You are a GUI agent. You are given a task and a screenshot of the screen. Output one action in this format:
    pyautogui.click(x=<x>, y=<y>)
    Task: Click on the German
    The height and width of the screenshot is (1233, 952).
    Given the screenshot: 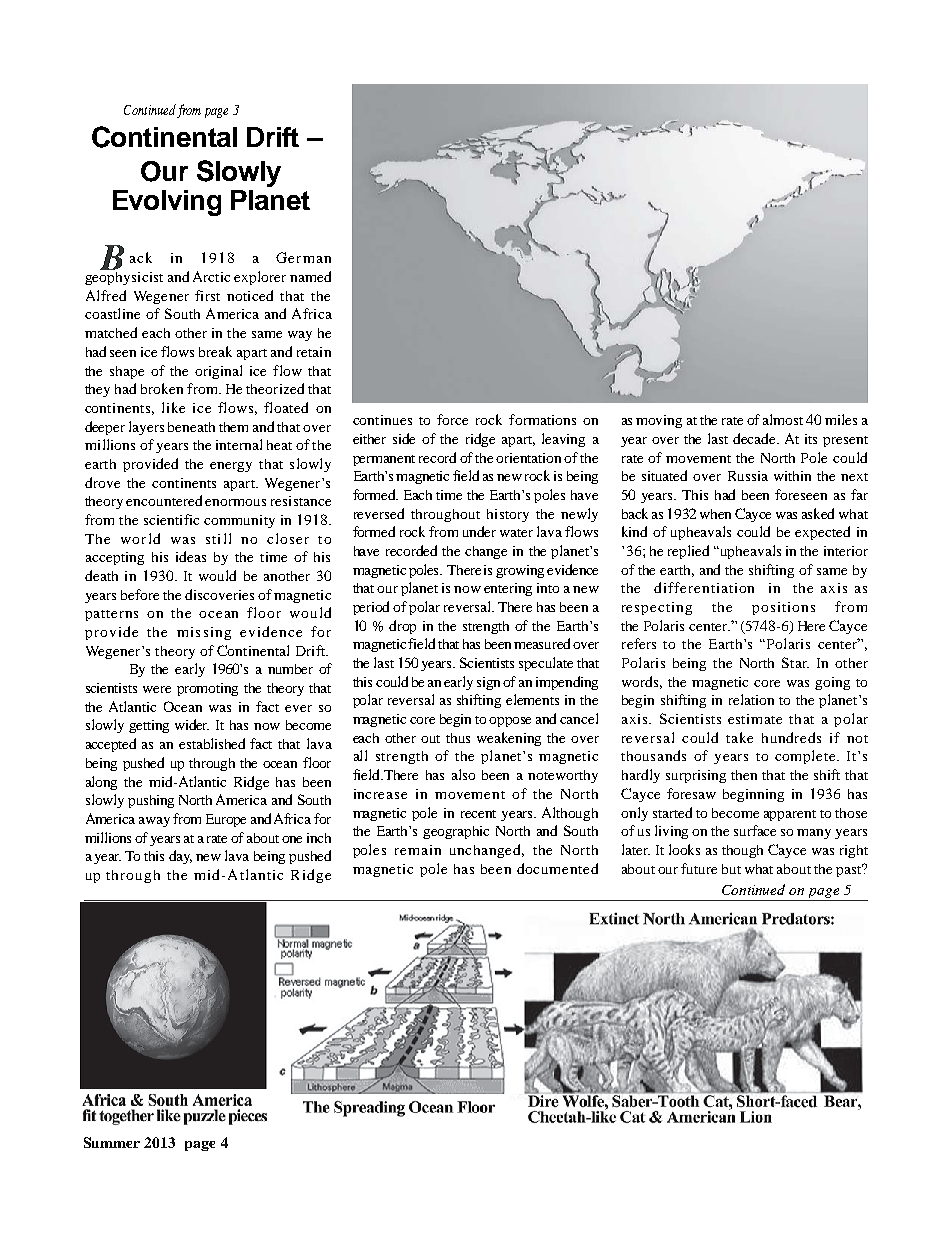 What is the action you would take?
    pyautogui.click(x=303, y=257)
